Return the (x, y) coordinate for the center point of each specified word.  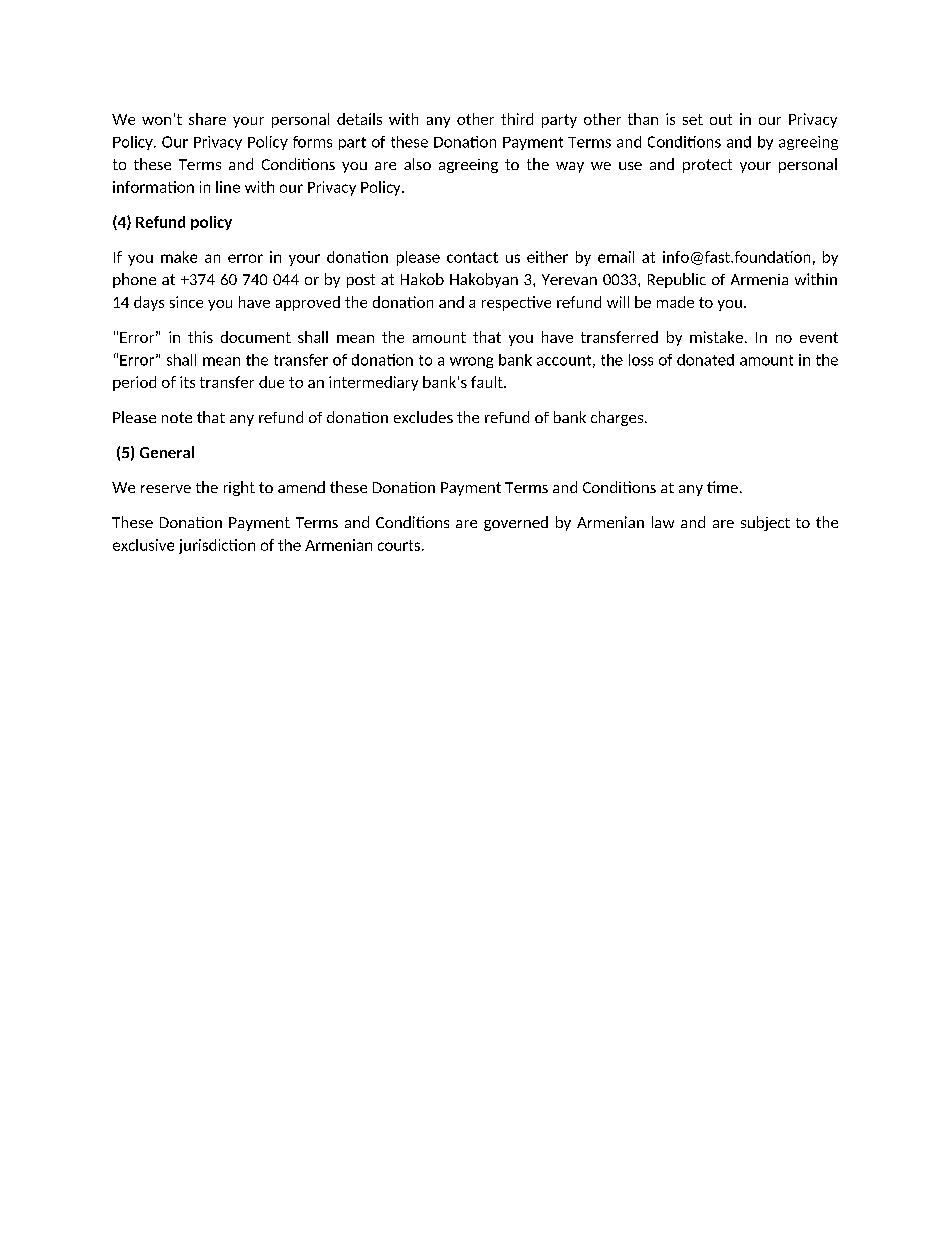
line (228, 187)
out (721, 119)
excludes (423, 417)
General (167, 452)
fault (488, 382)
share (207, 119)
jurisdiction (217, 546)
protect (707, 166)
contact (472, 257)
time (722, 487)
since (186, 302)
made (675, 302)
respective (516, 303)
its (187, 382)
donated (705, 360)
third (517, 119)
